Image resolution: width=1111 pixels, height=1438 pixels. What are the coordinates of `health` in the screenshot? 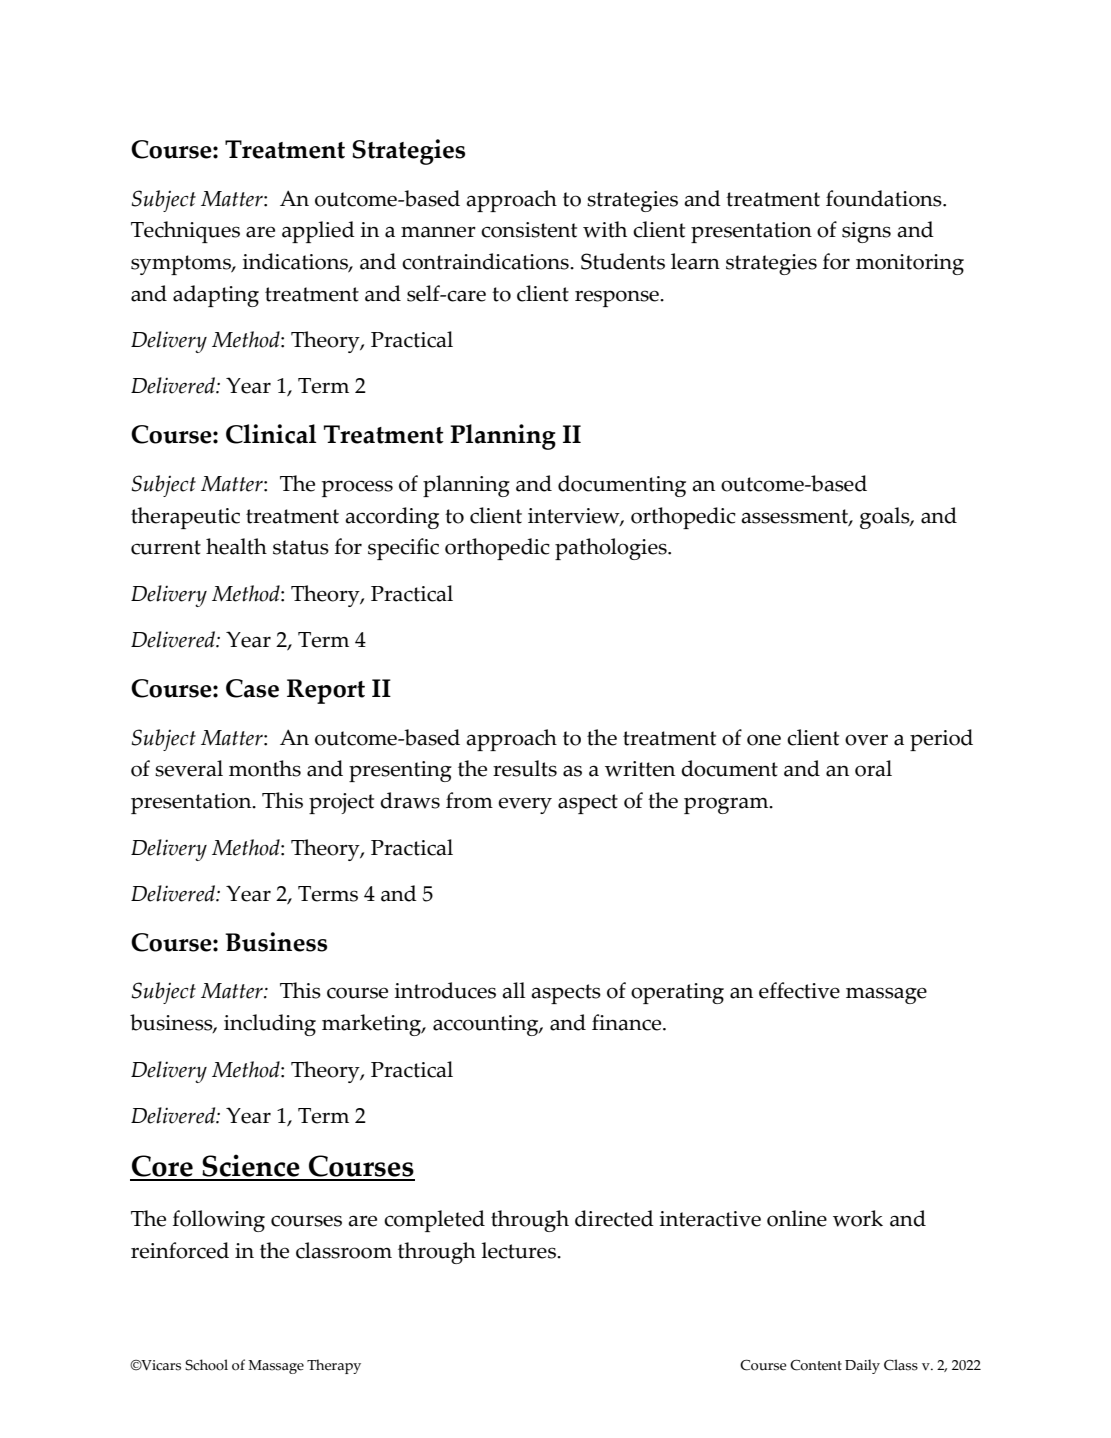 It's located at (236, 546).
